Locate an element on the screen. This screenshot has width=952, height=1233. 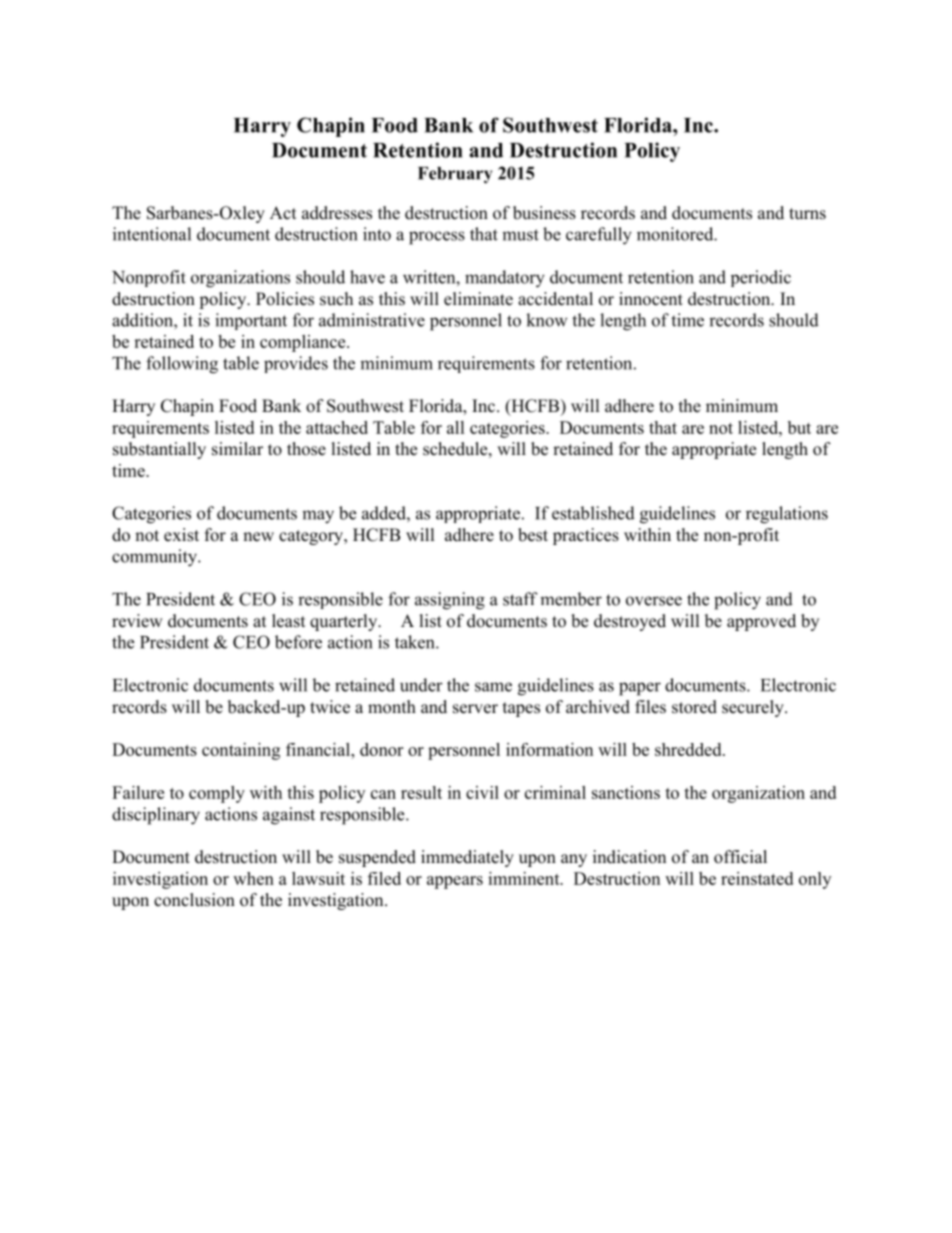
when is located at coordinates (253, 878).
